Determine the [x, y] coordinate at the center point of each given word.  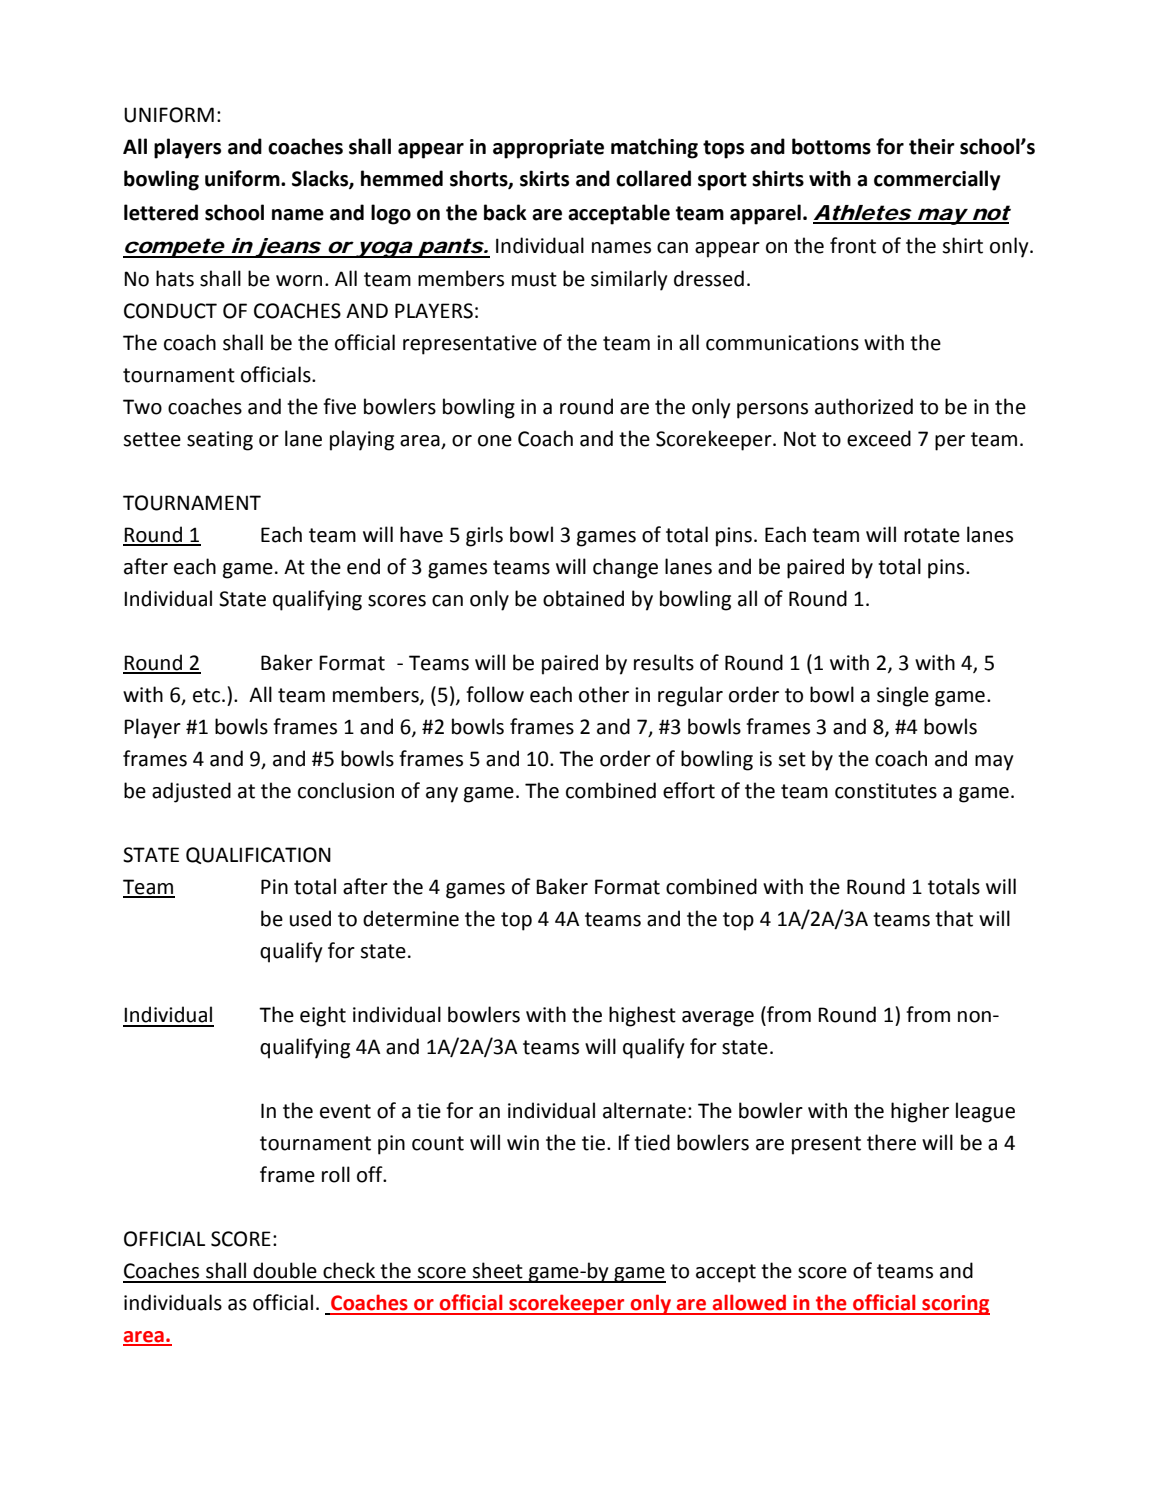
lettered [161, 212]
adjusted [191, 792]
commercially [937, 180]
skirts [544, 178]
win [523, 1142]
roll [336, 1174]
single [903, 696]
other [604, 694]
